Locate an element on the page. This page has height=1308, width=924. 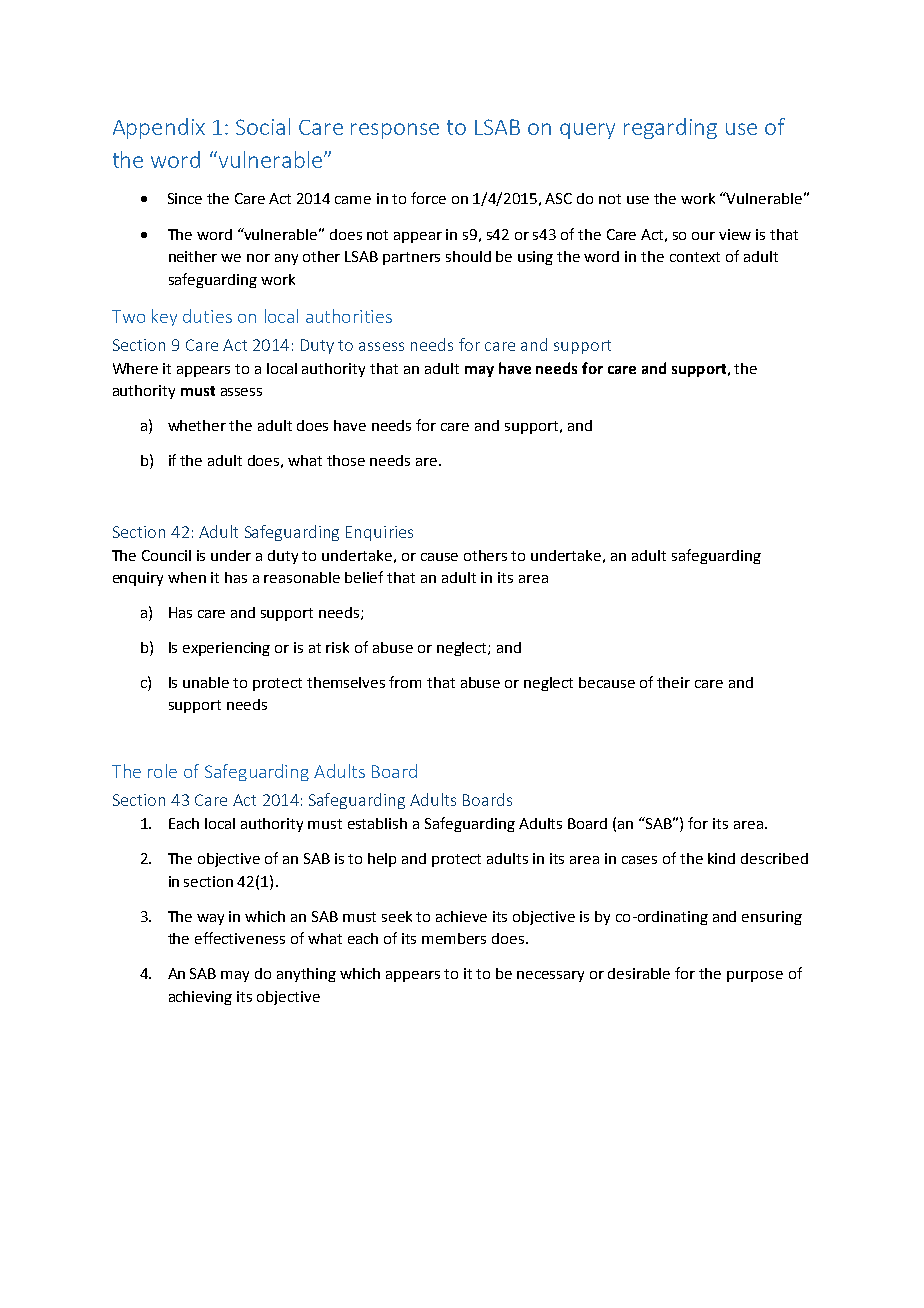
context is located at coordinates (695, 257).
